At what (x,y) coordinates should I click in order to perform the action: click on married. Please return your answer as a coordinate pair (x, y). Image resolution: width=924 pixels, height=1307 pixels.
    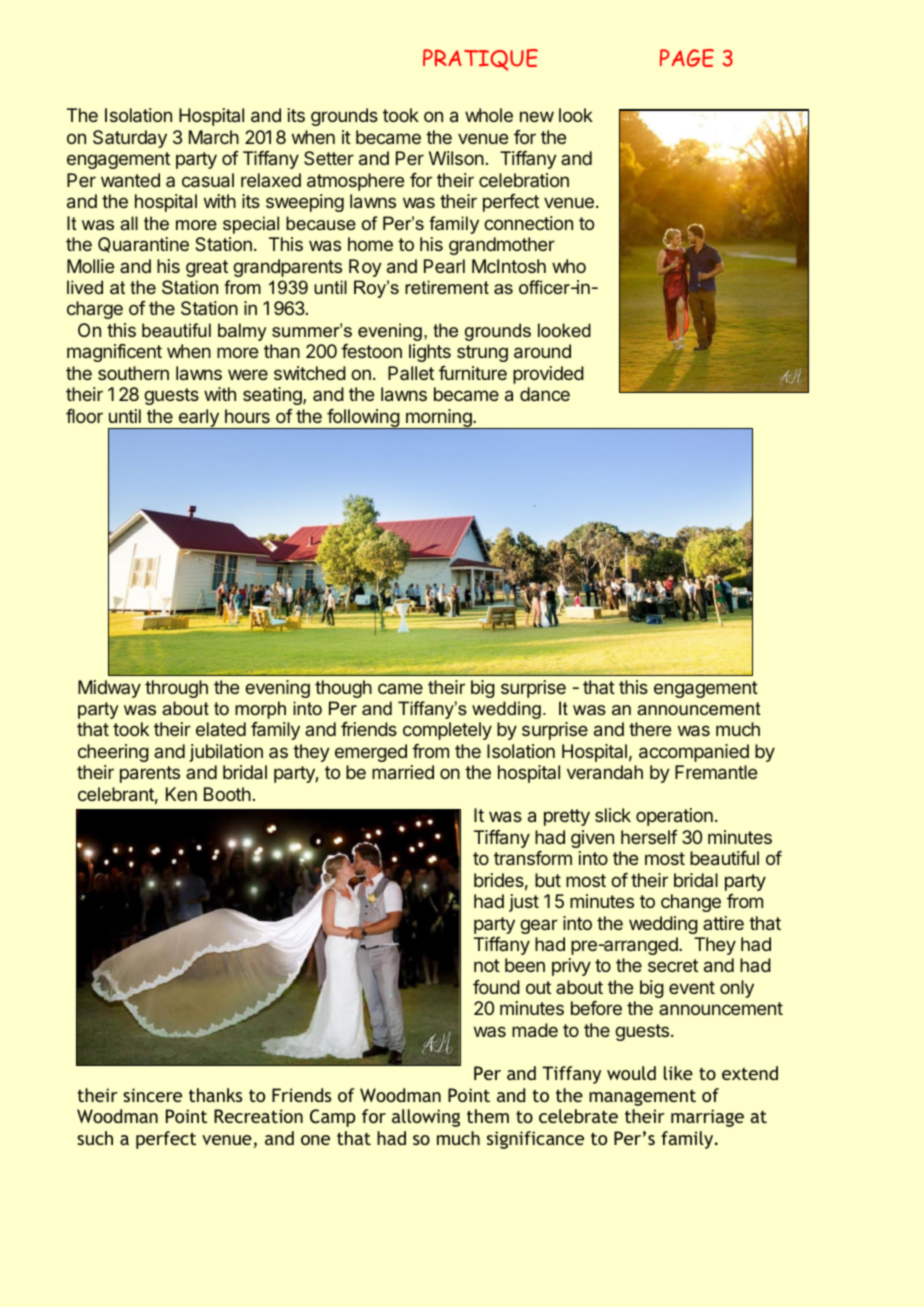
    Looking at the image, I should click on (403, 772).
